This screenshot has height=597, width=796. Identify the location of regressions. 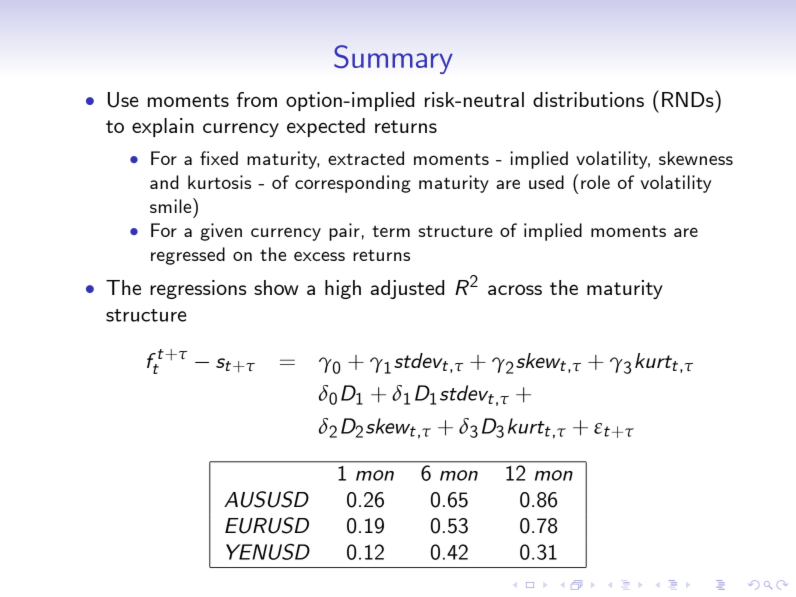
(198, 289).
